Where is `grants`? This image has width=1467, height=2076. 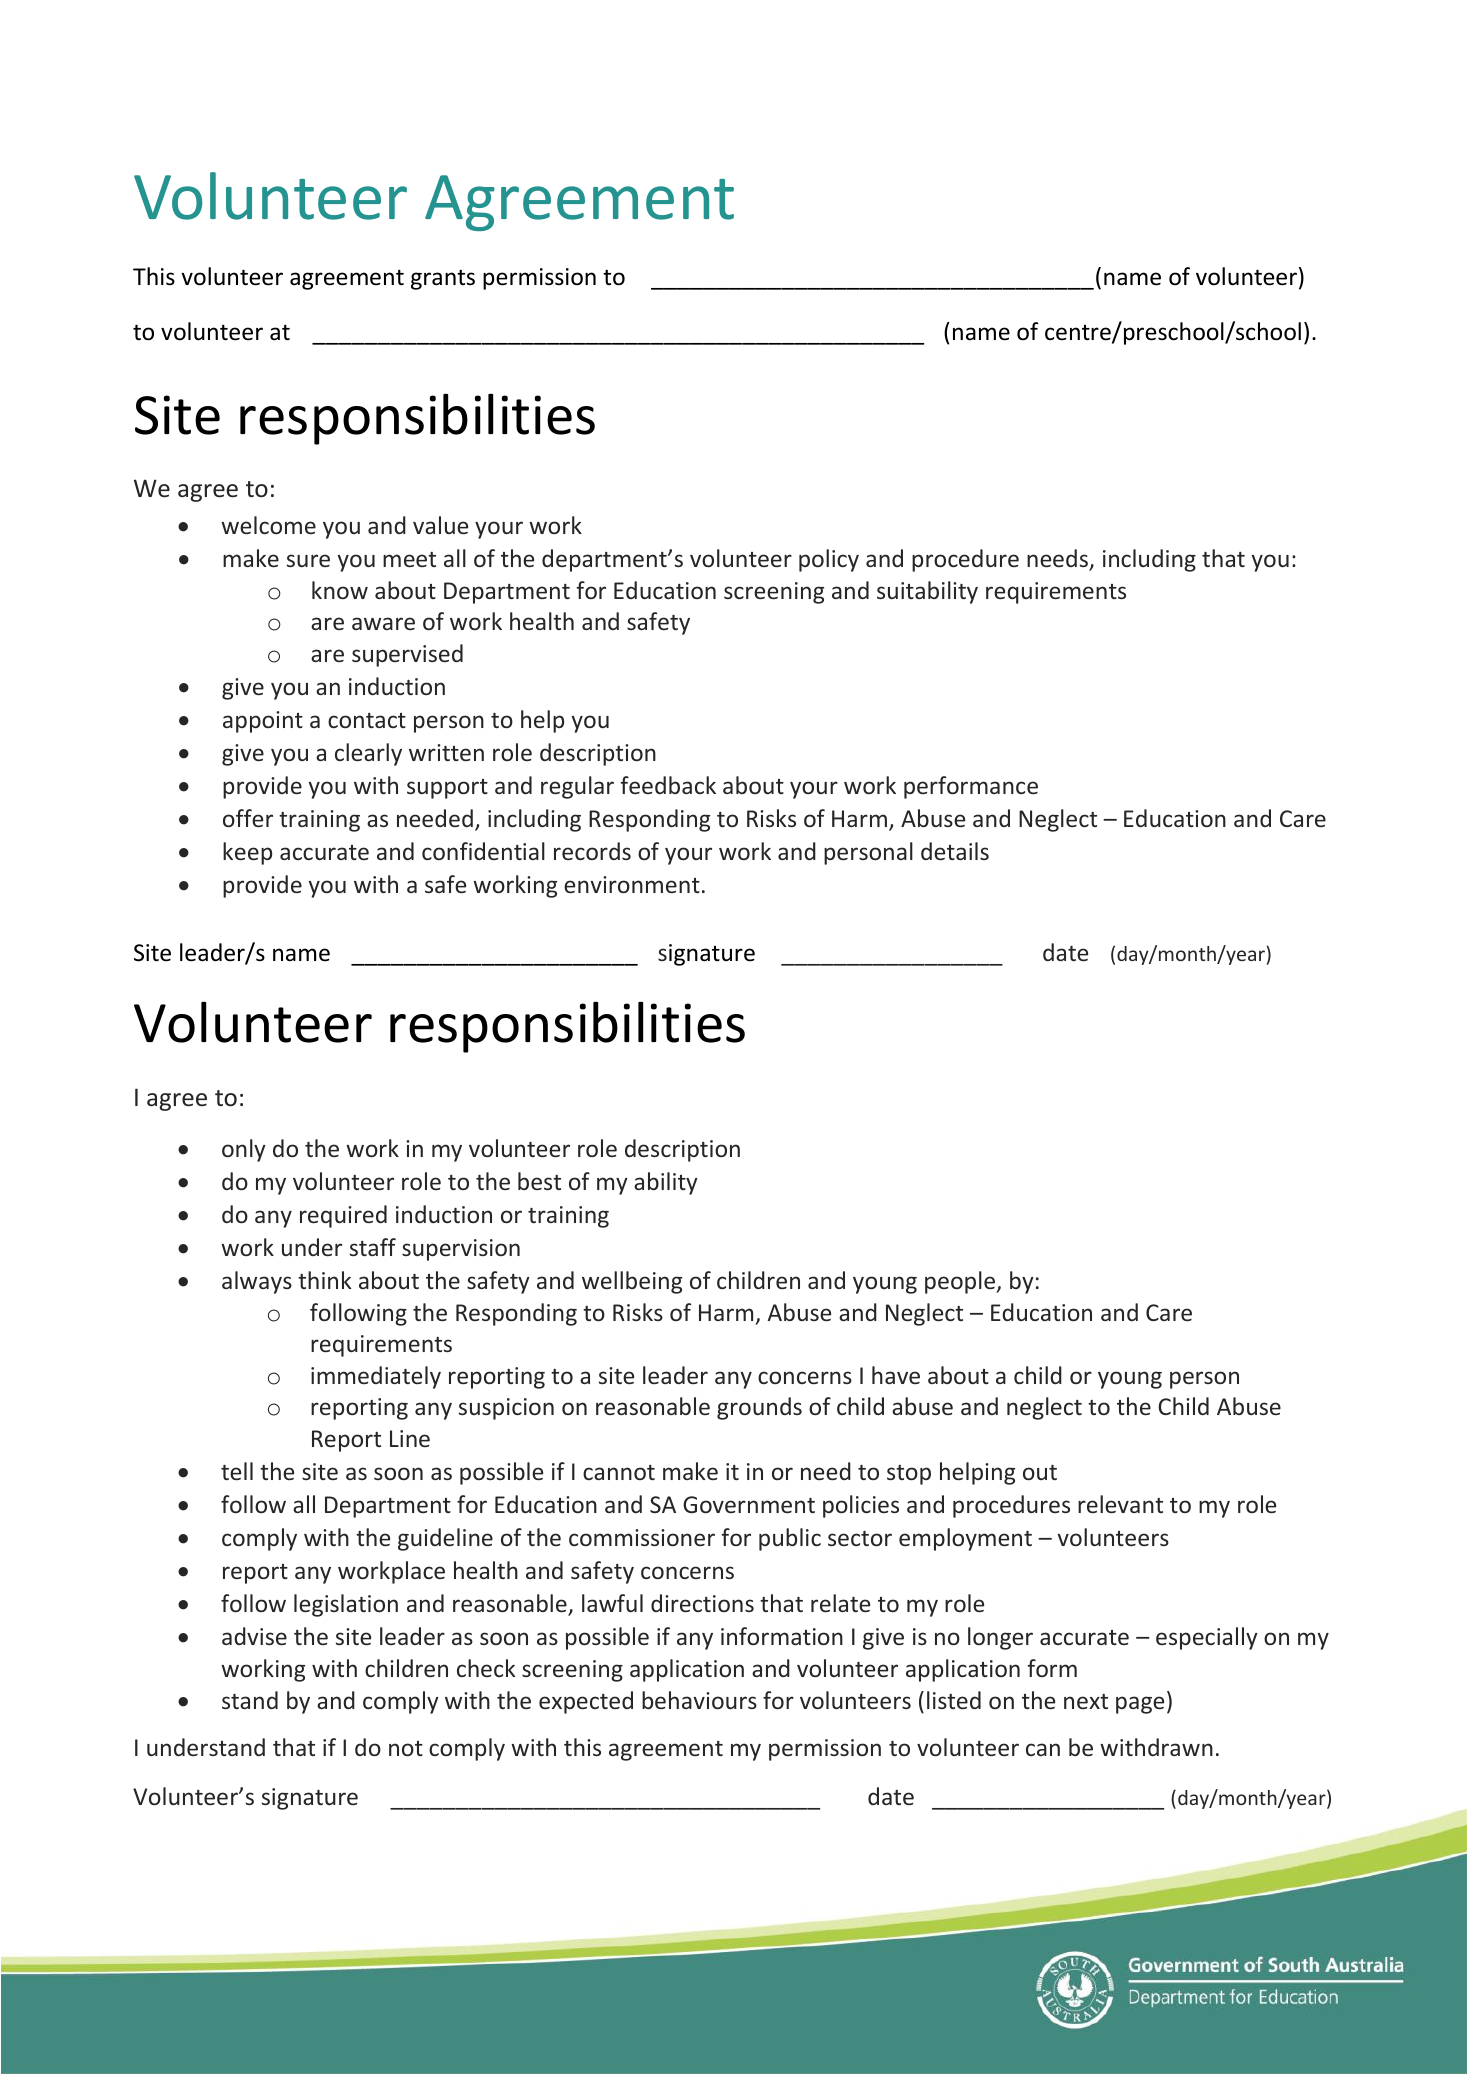 grants is located at coordinates (443, 279).
